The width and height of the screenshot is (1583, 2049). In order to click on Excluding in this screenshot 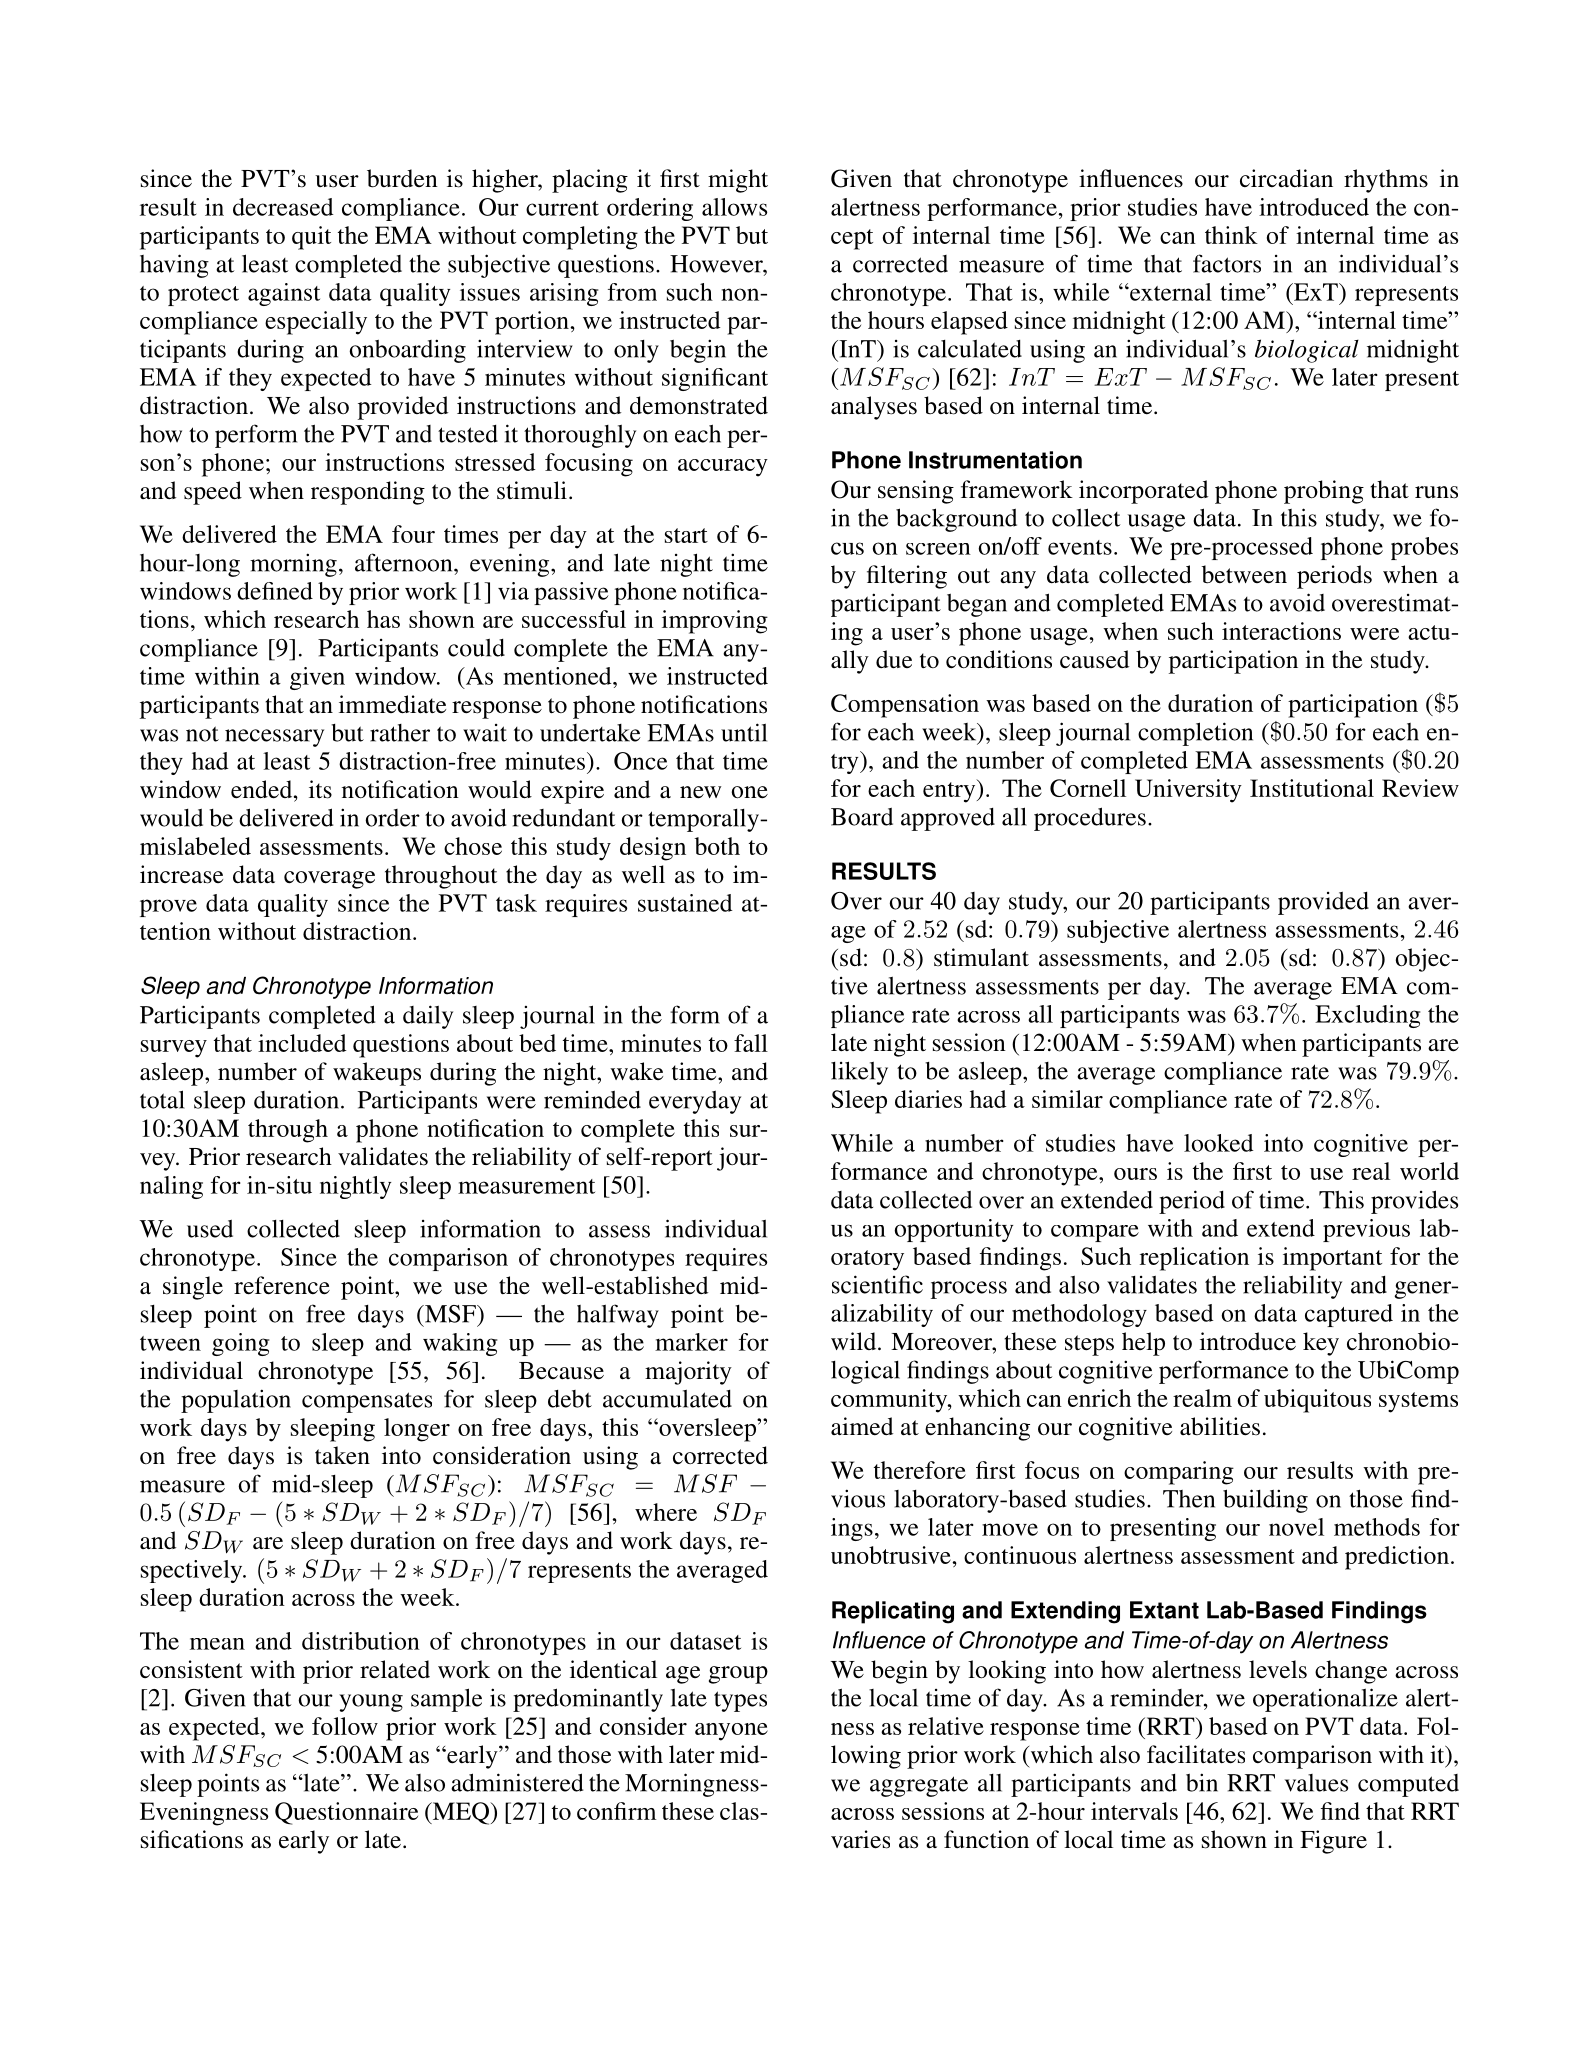, I will do `click(1367, 1016)`.
